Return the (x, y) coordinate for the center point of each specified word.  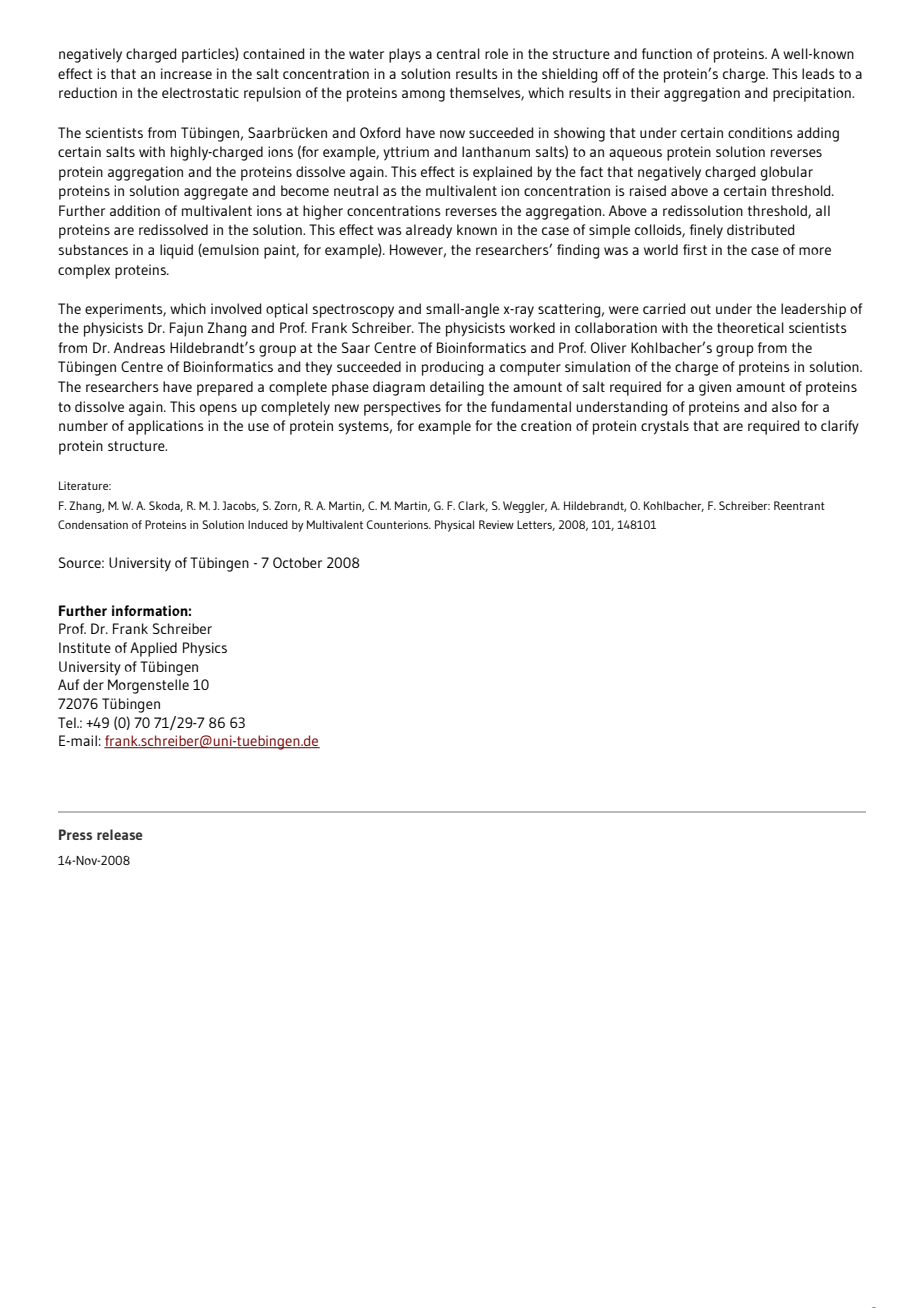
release (119, 834)
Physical (454, 526)
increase (186, 73)
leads (818, 73)
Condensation (93, 524)
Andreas (139, 347)
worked (532, 327)
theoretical (750, 327)
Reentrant (799, 505)
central (458, 53)
